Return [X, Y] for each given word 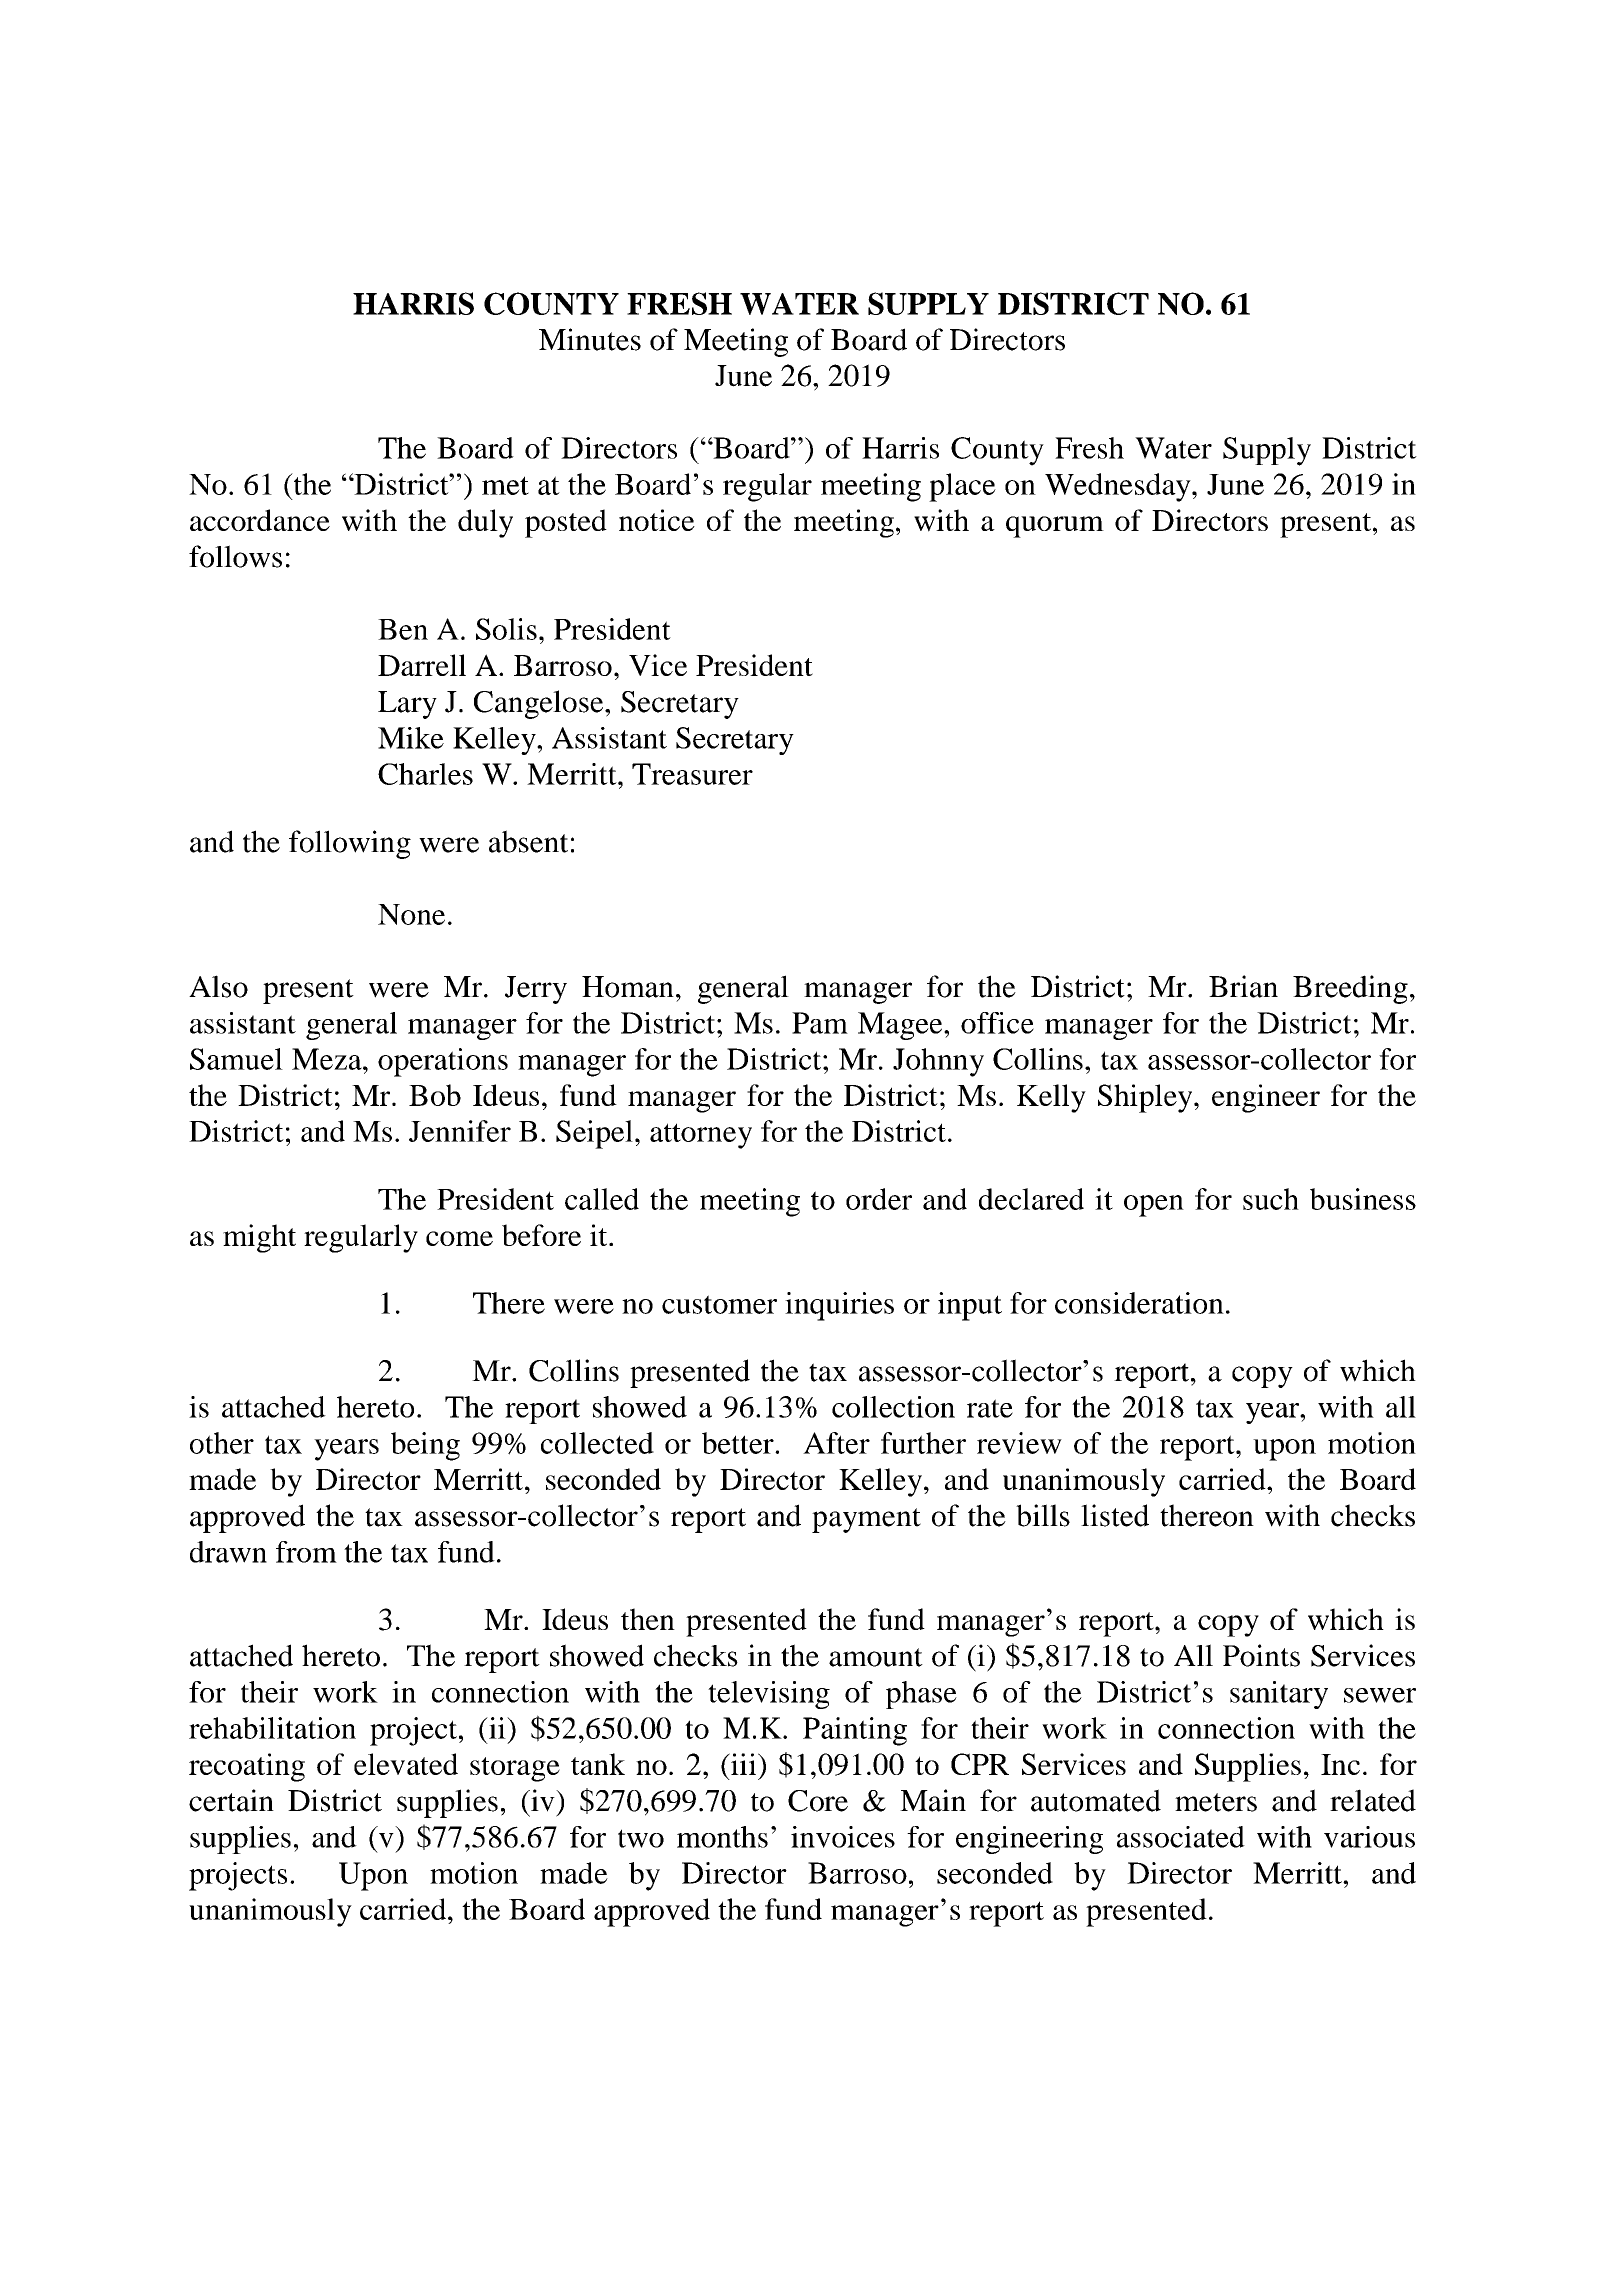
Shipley [1146, 1098]
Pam [820, 1023]
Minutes [590, 339]
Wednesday [1119, 487]
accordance [260, 520]
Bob [435, 1095]
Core [818, 1801]
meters [1216, 1802]
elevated [406, 1764]
